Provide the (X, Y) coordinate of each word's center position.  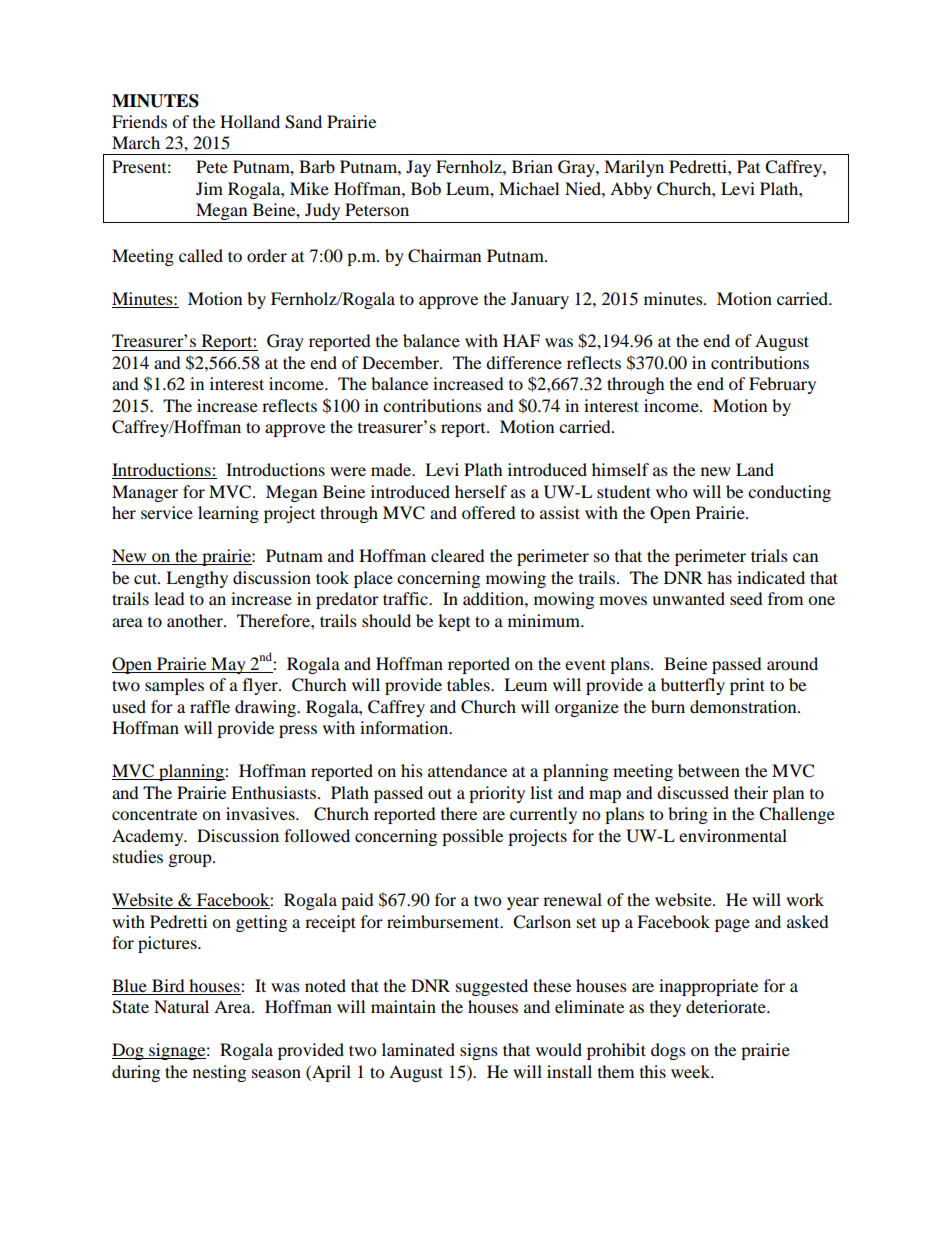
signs (479, 1051)
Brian (532, 166)
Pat (748, 166)
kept (454, 622)
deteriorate (727, 1006)
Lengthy (197, 579)
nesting (219, 1073)
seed (746, 598)
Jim (209, 188)
